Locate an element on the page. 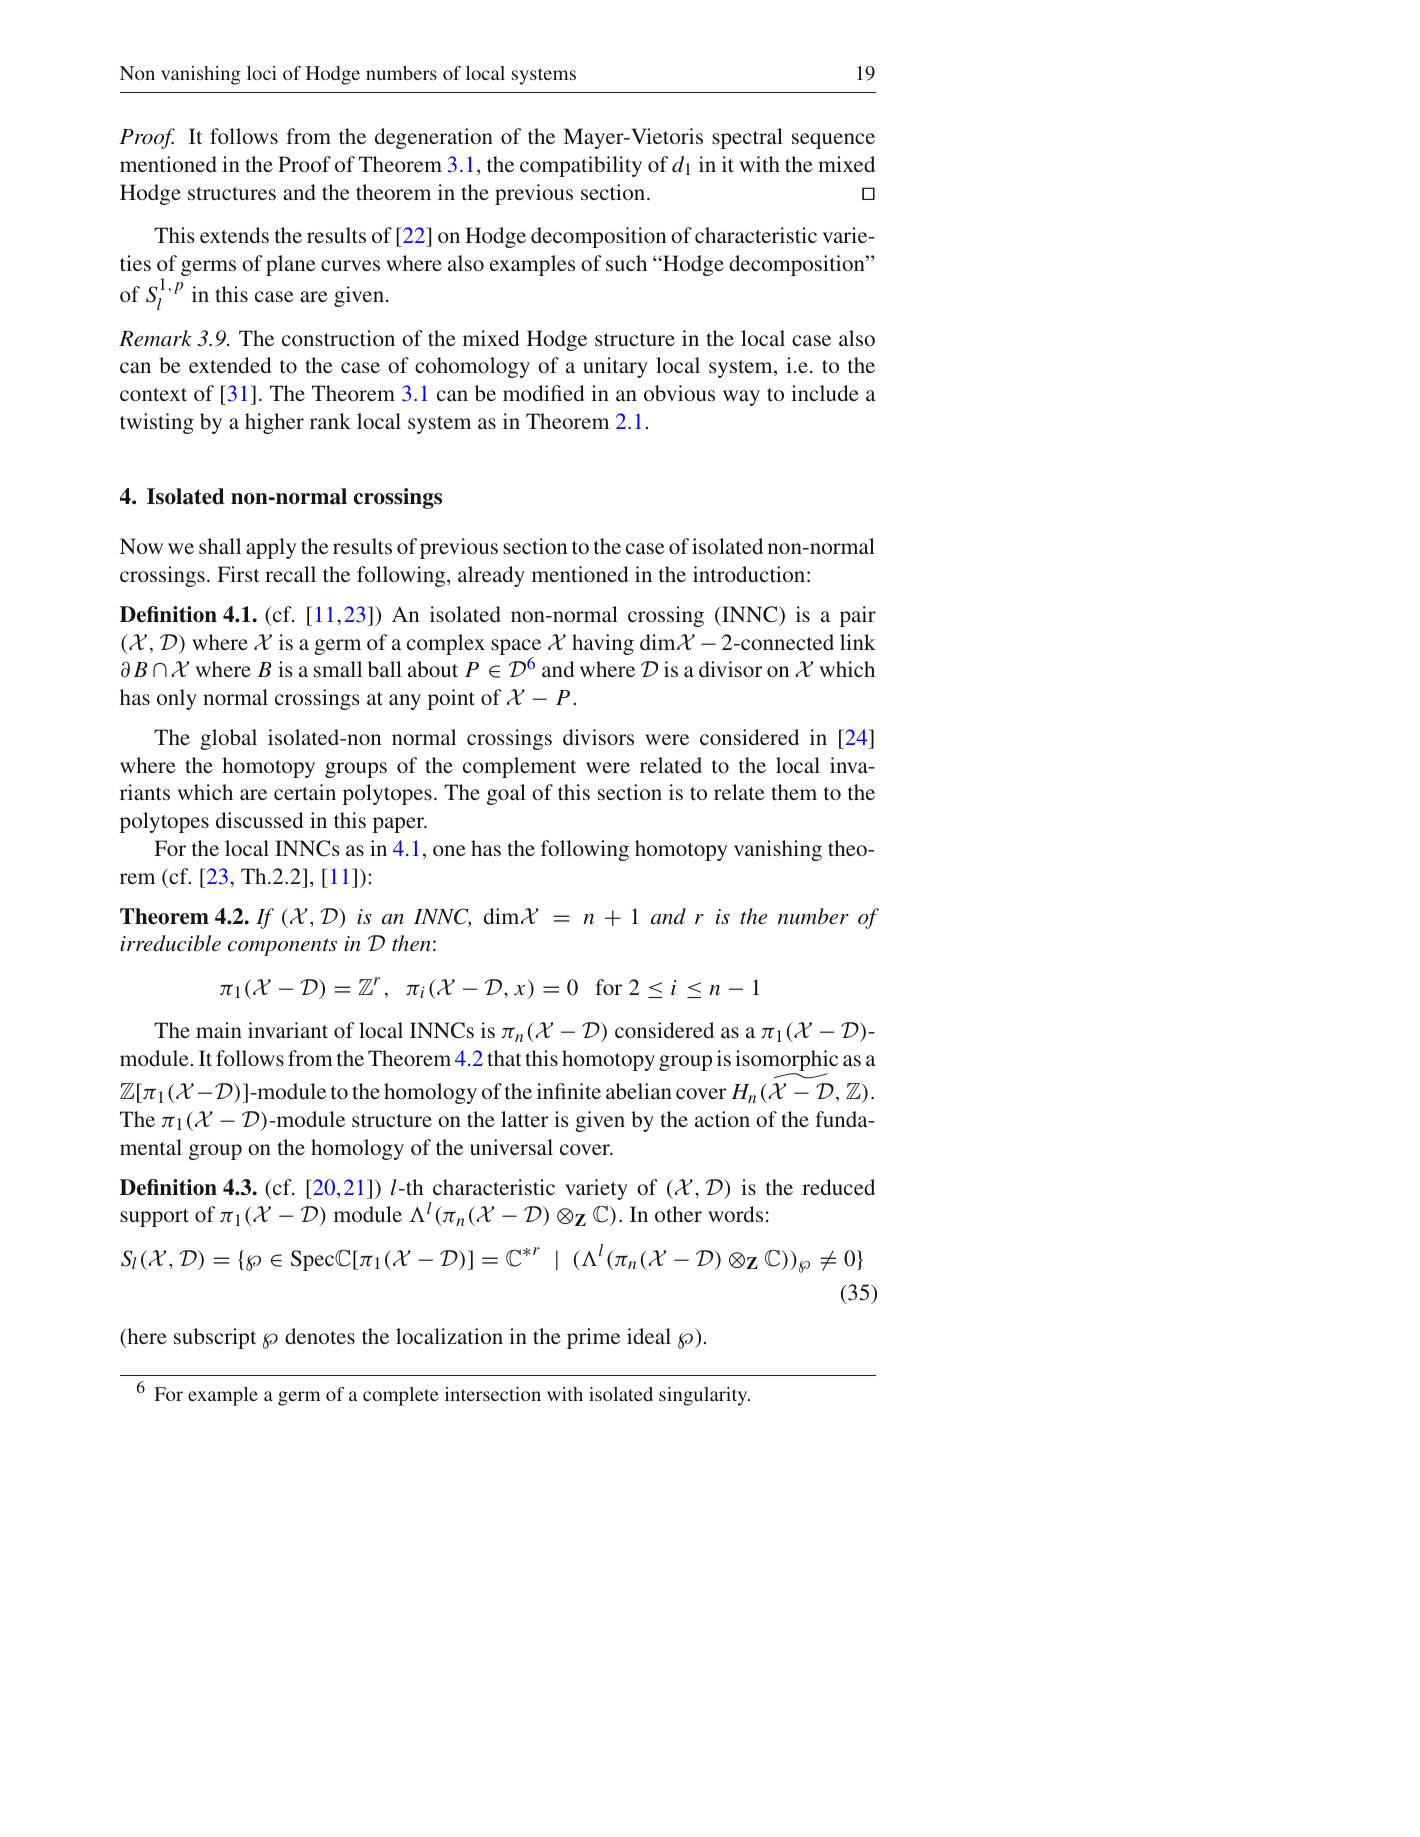 The height and width of the page is (1837, 1420). complement is located at coordinates (519, 767).
